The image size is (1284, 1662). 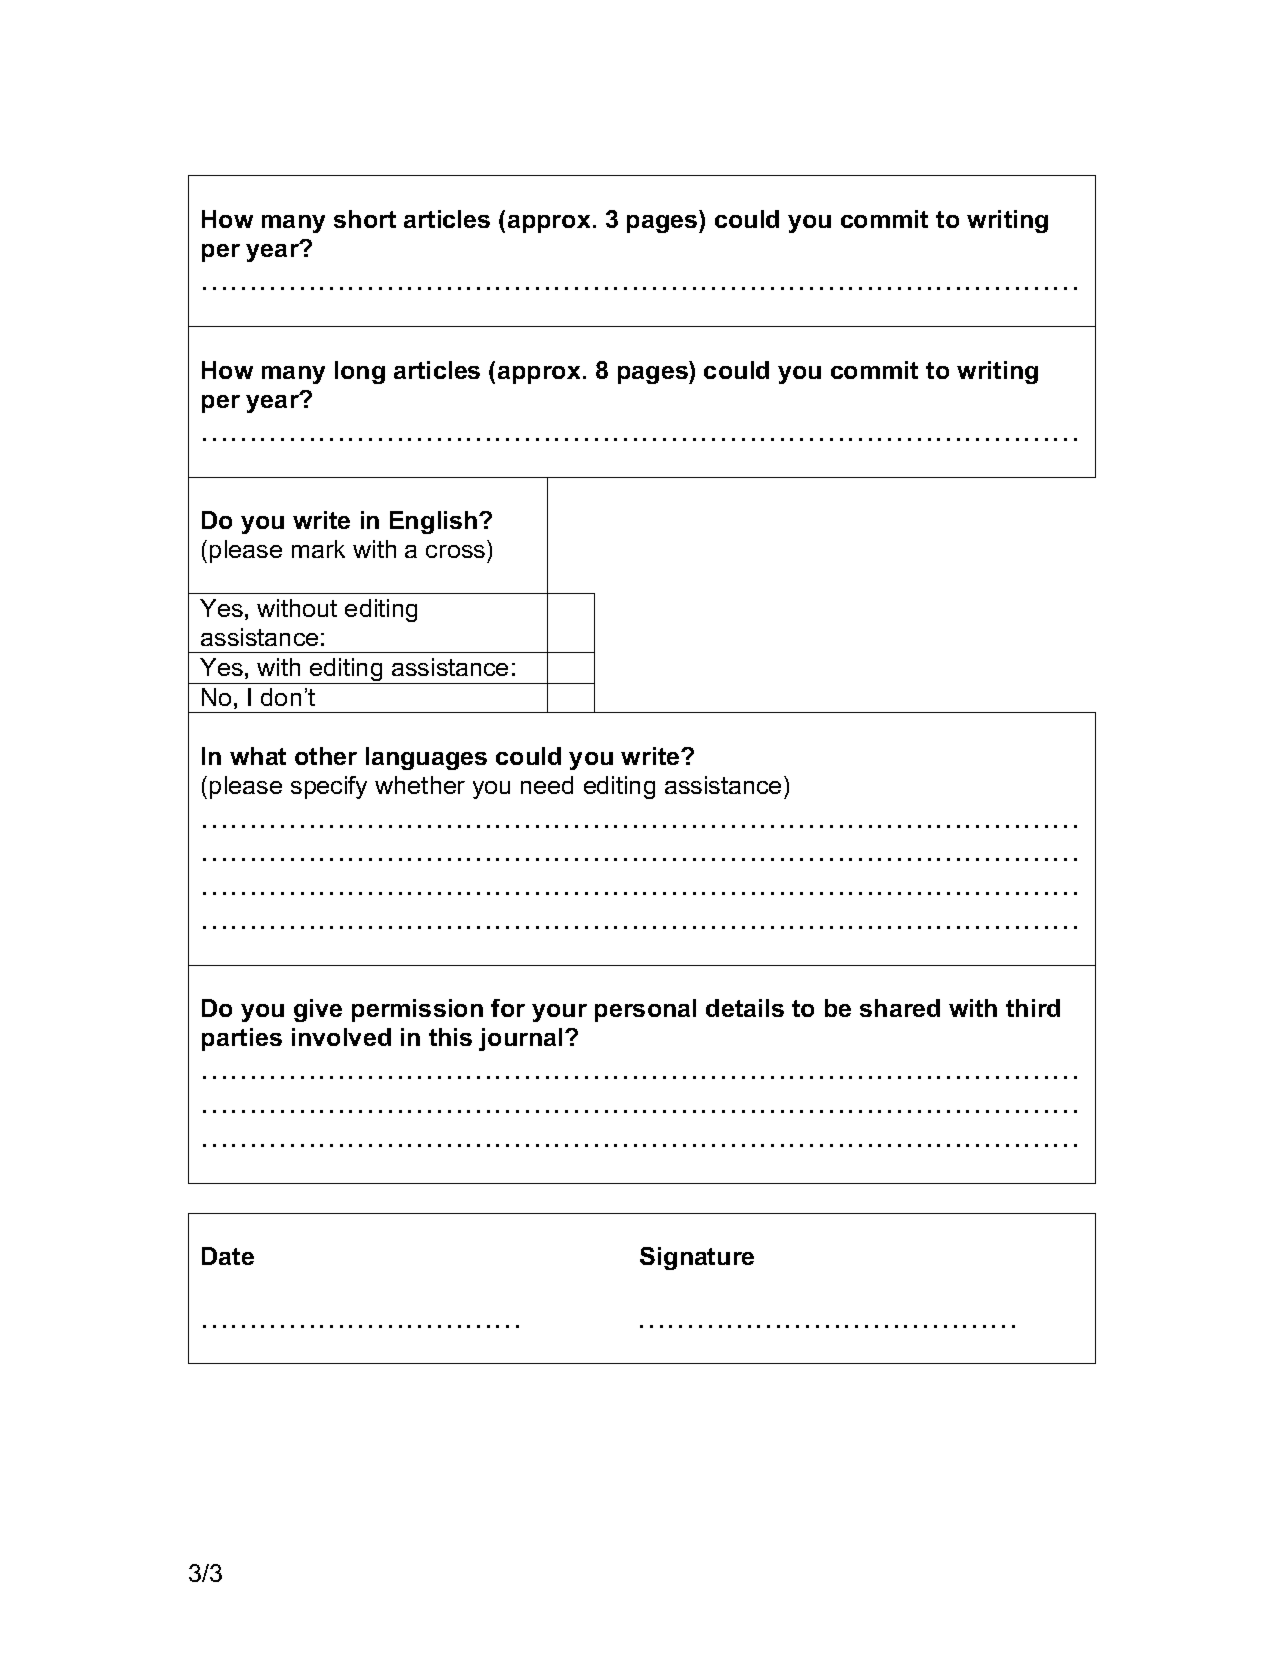 I want to click on long, so click(x=360, y=372).
